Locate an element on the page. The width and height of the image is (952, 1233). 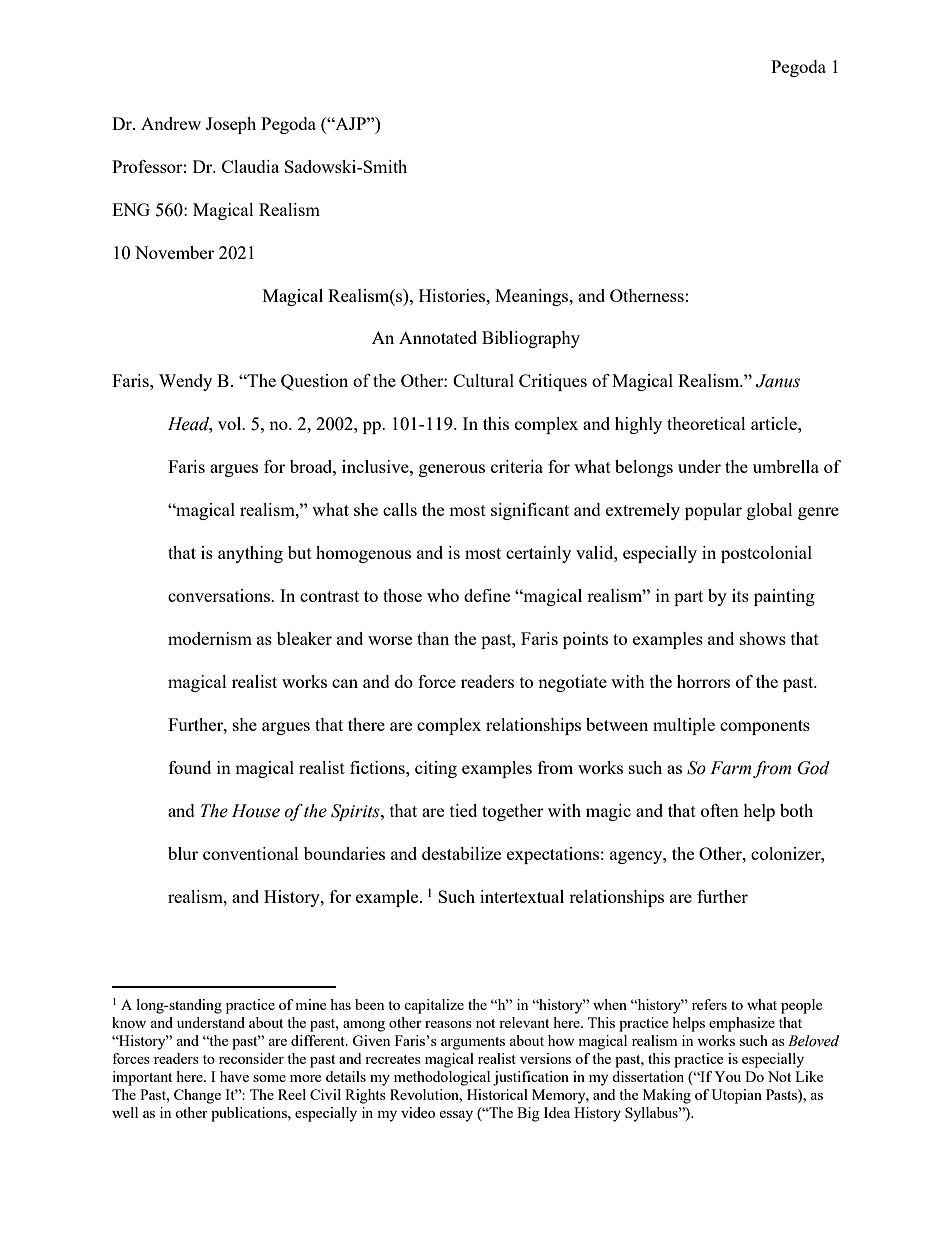
destabilize is located at coordinates (461, 853).
